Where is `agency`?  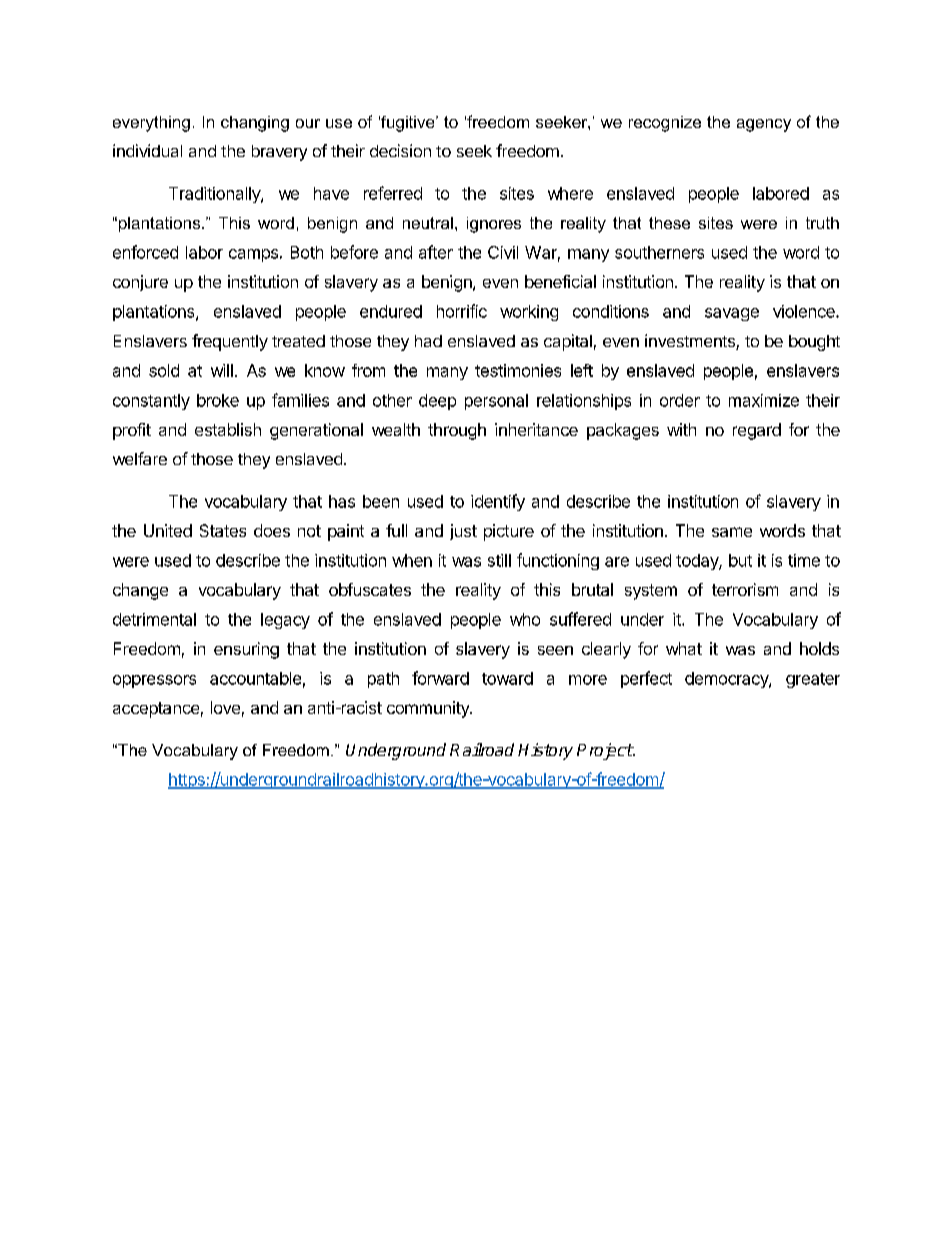 agency is located at coordinates (764, 125).
